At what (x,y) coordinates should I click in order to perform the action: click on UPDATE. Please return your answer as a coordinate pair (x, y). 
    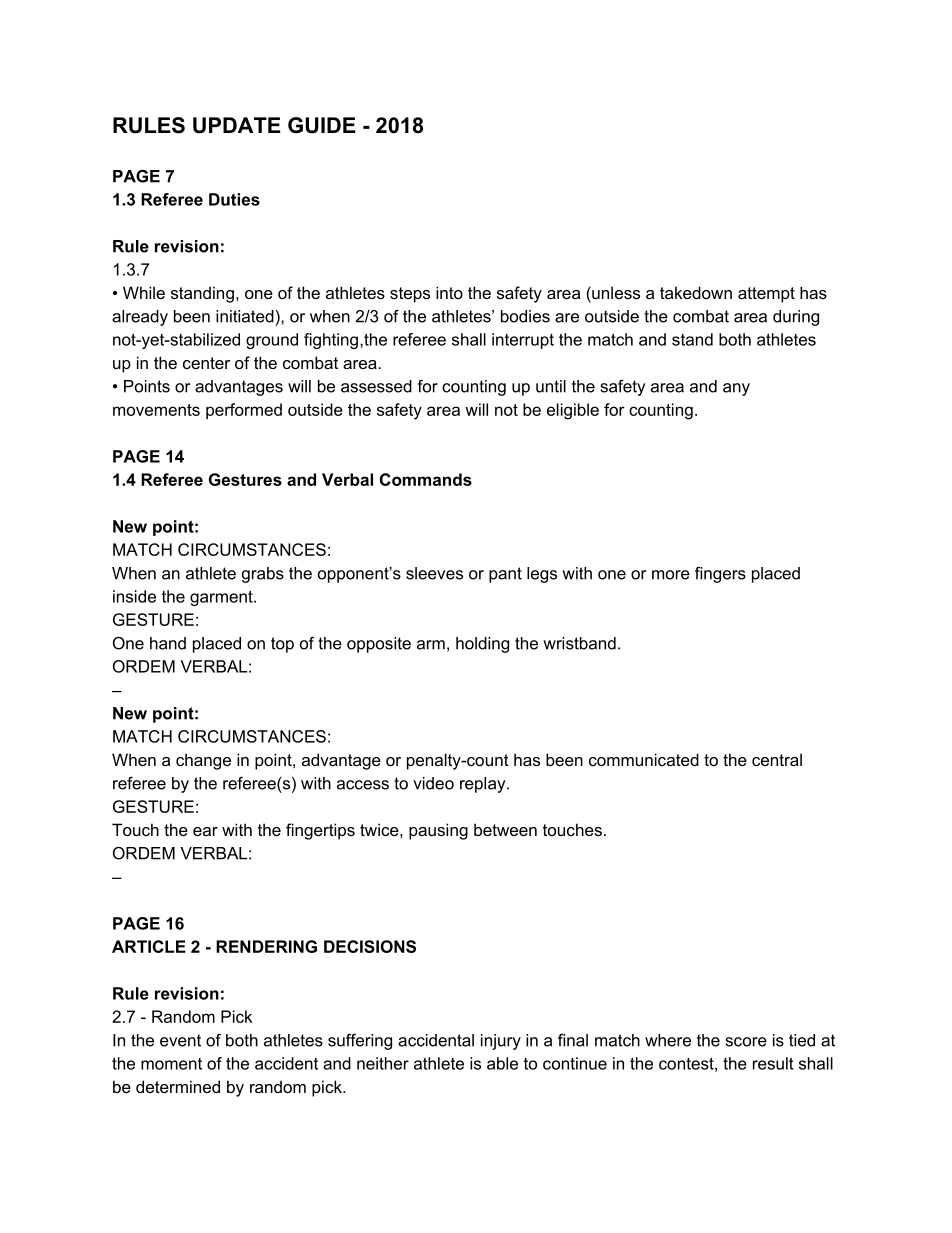
    Looking at the image, I should click on (236, 125).
